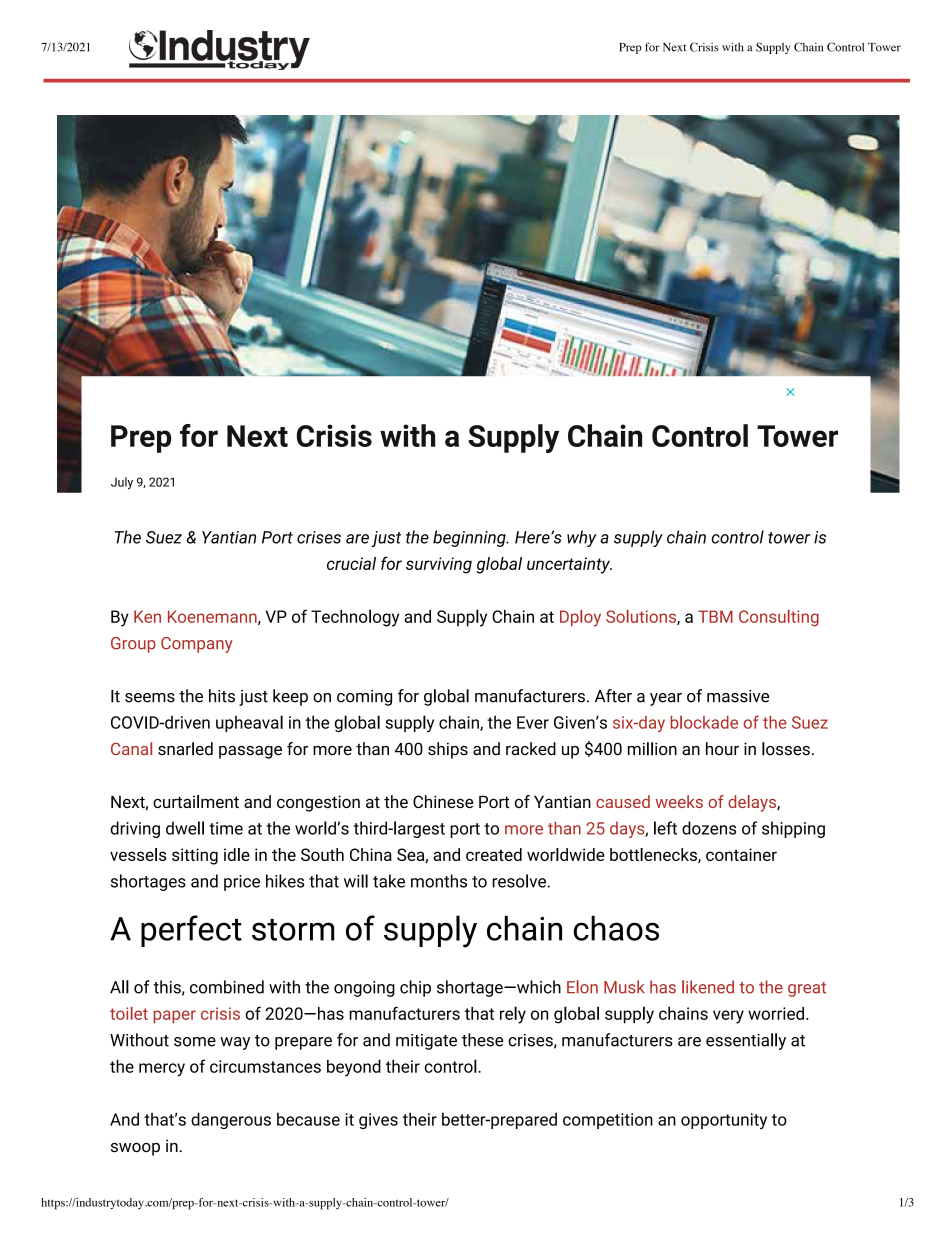 This image has height=1233, width=952. What do you see at coordinates (185, 749) in the image?
I see `snarled` at bounding box center [185, 749].
